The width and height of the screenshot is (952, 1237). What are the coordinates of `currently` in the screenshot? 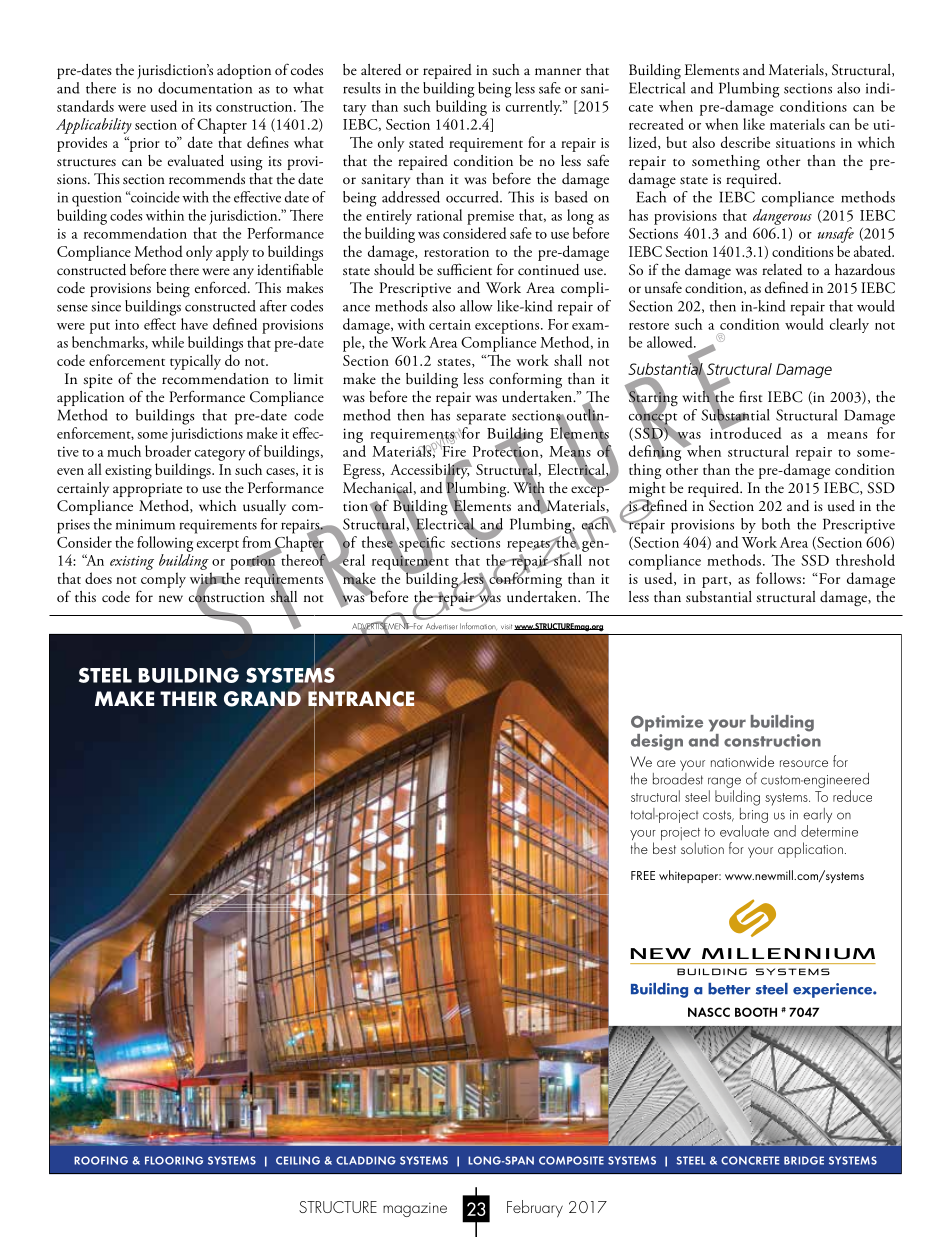 It's located at (534, 107).
